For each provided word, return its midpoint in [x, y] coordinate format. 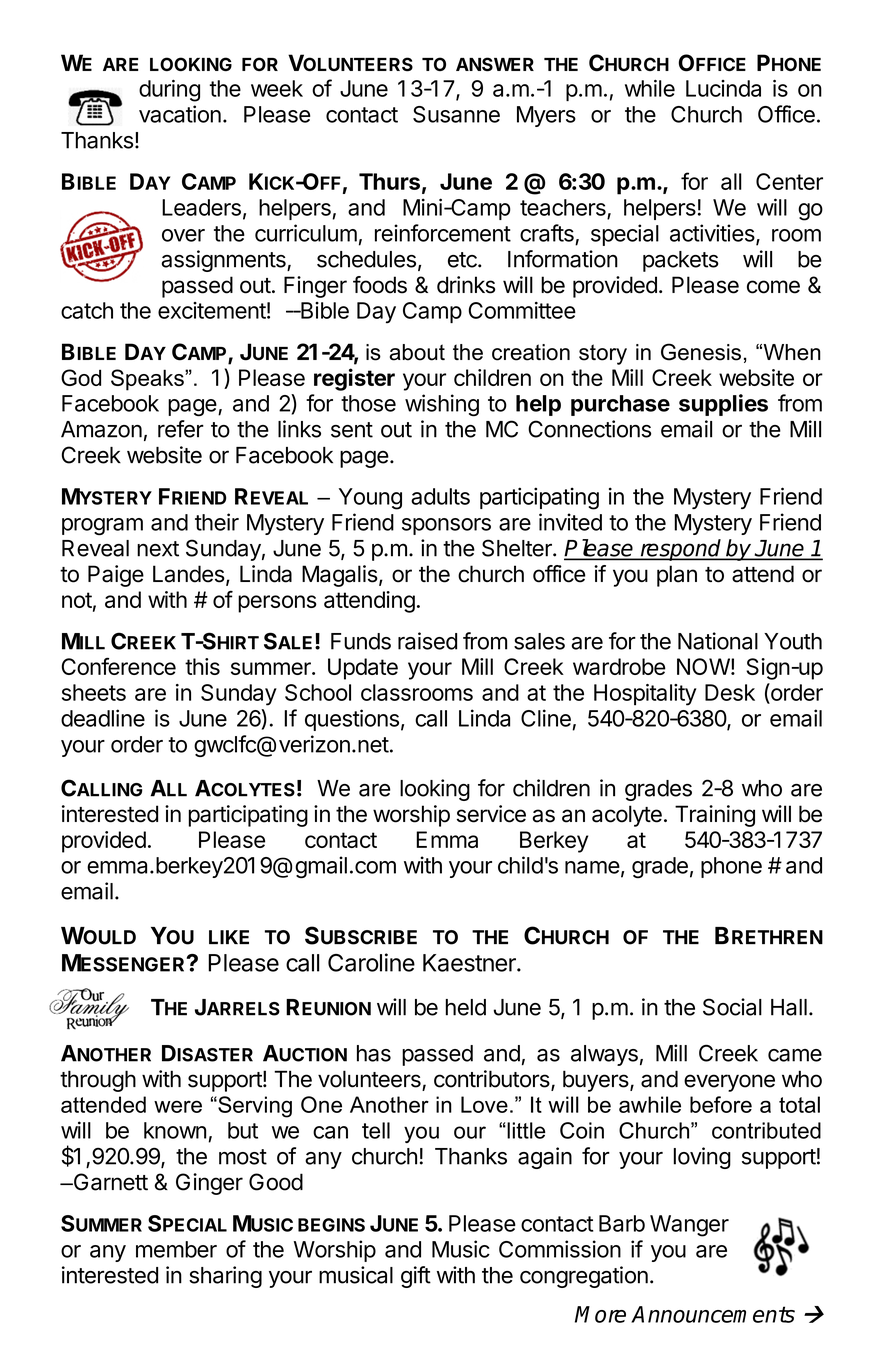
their [217, 522]
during [169, 91]
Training [715, 816]
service [491, 814]
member [176, 1249]
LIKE [229, 937]
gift [416, 1277]
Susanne [456, 114]
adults [440, 496]
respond [681, 550]
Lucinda [723, 88]
